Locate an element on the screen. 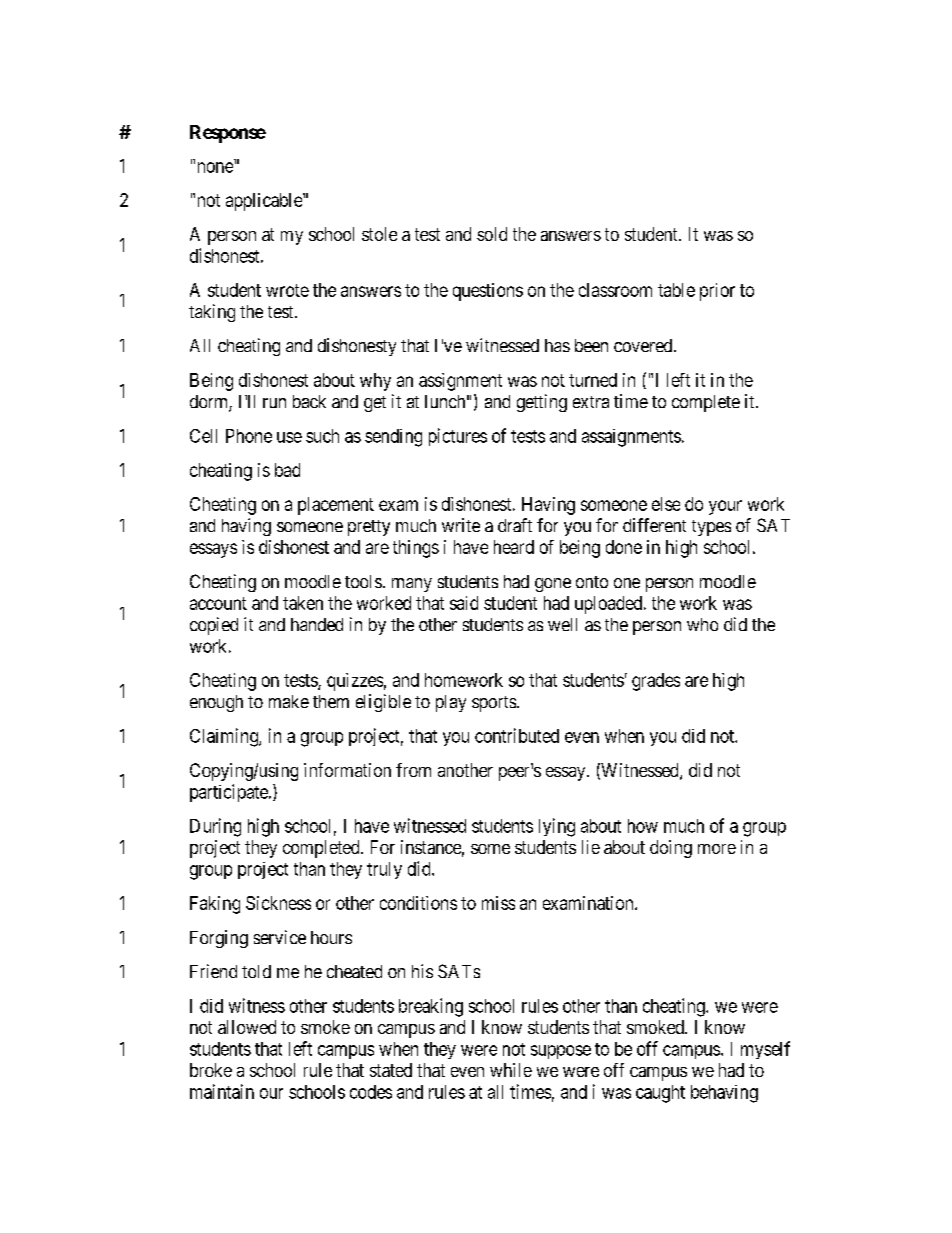 The height and width of the screenshot is (1233, 952). participate is located at coordinates (230, 793).
